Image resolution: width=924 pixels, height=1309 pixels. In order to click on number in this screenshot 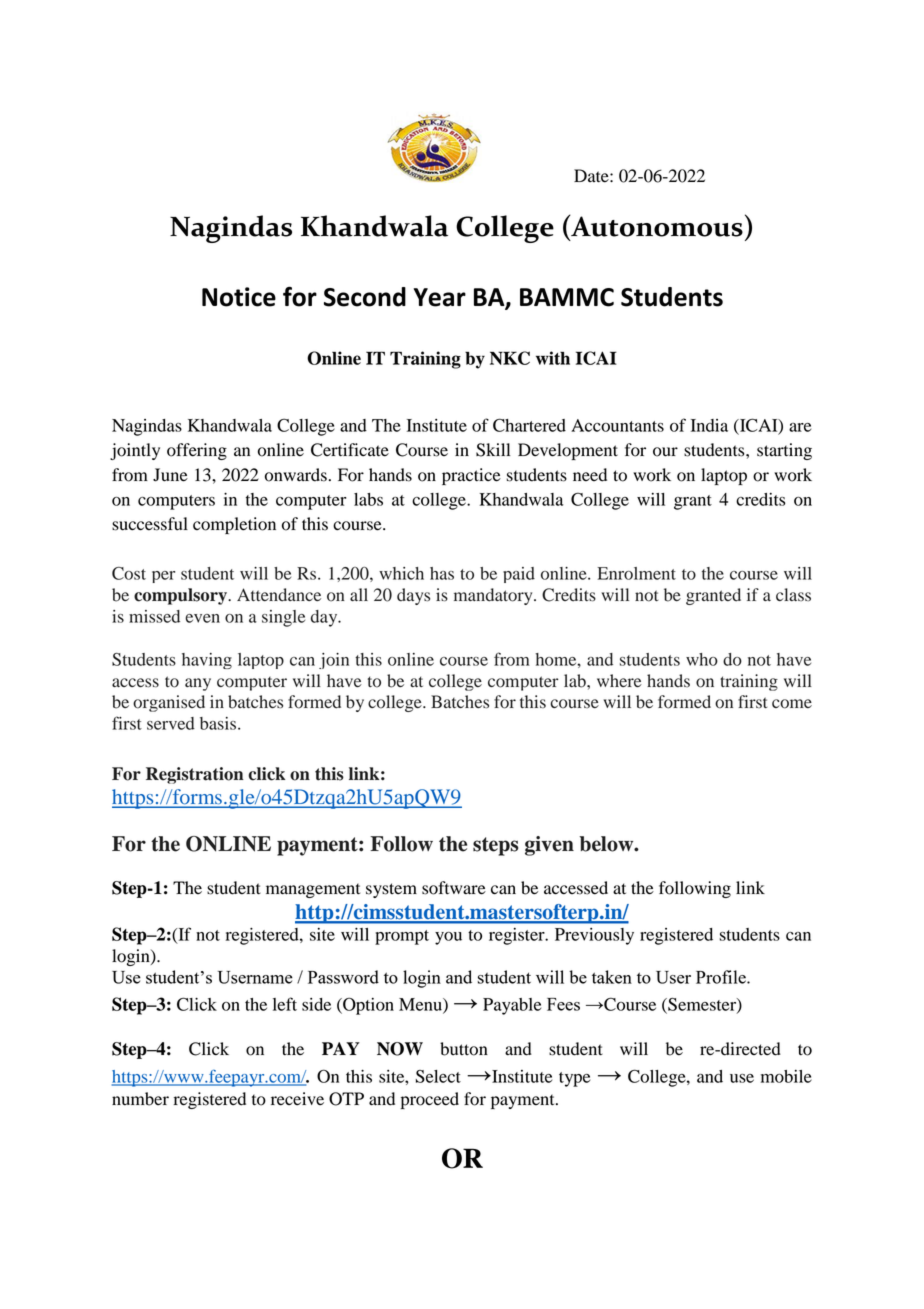, I will do `click(140, 1099)`.
